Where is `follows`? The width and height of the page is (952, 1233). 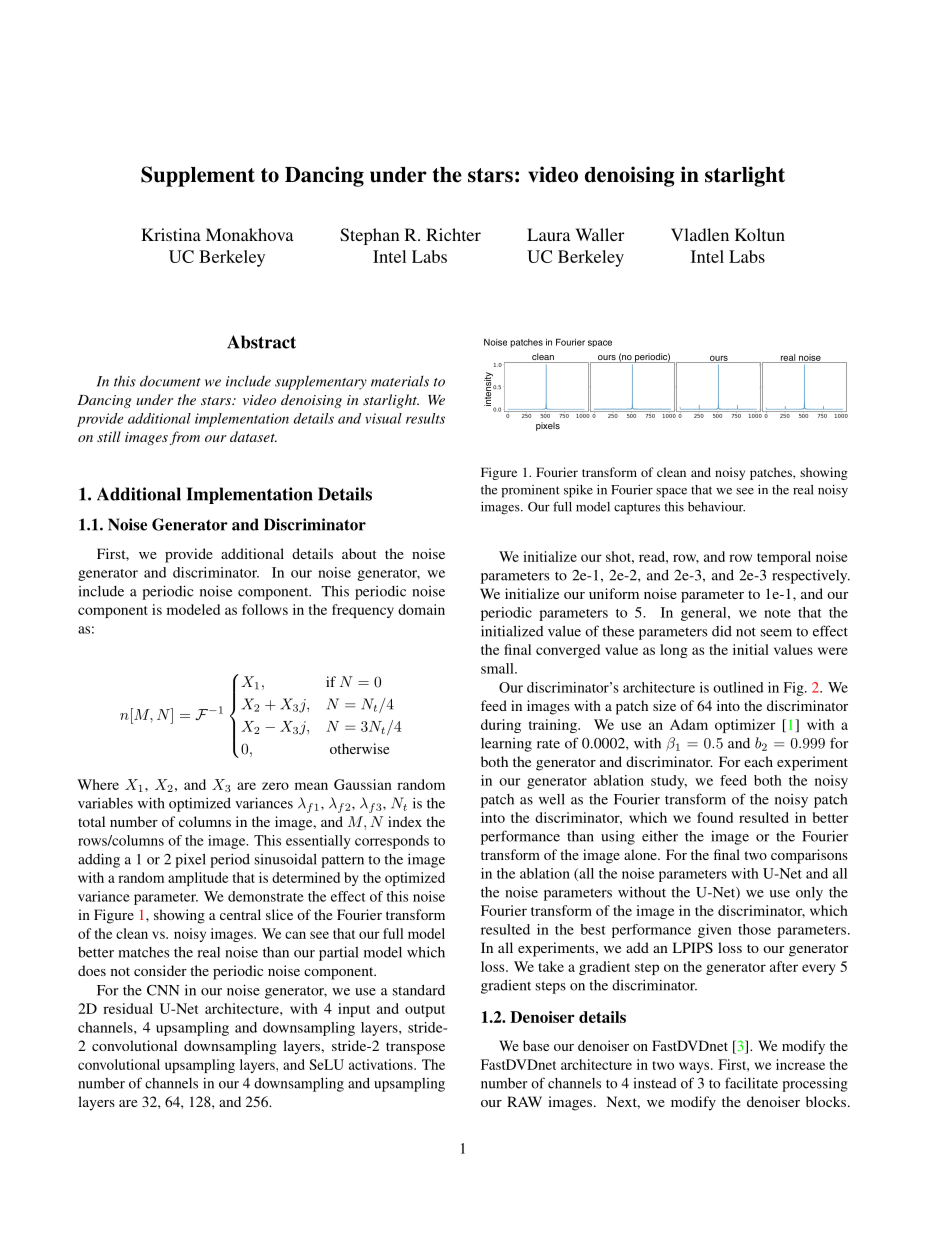 follows is located at coordinates (265, 609).
